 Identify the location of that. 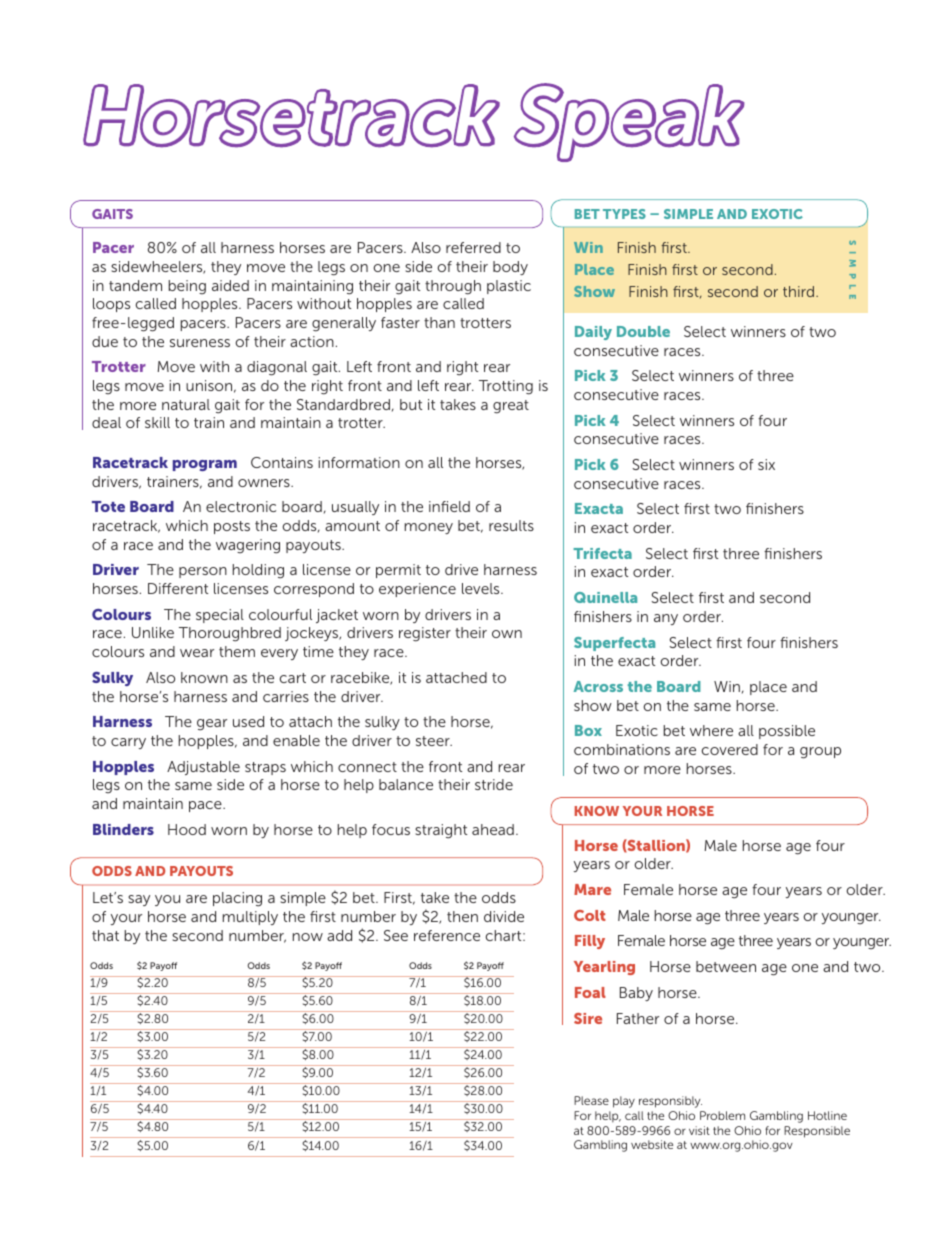
(105, 935).
